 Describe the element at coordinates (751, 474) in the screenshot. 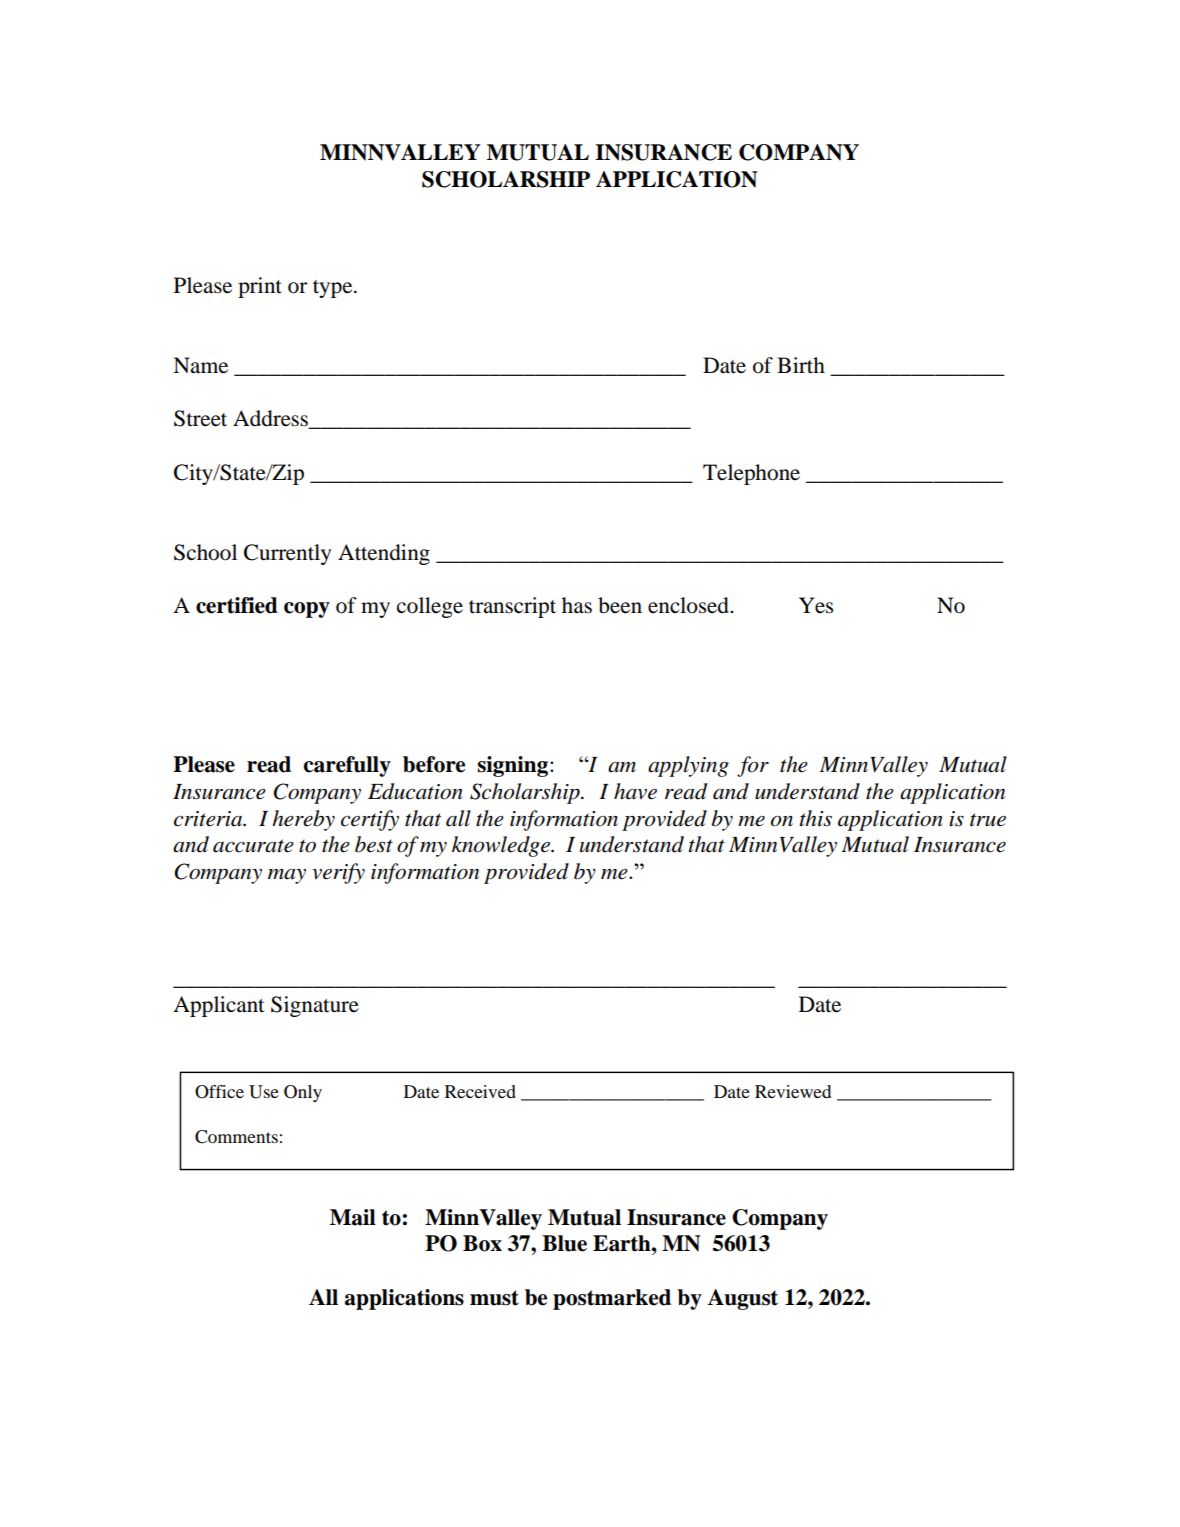

I see `Telephone` at that location.
